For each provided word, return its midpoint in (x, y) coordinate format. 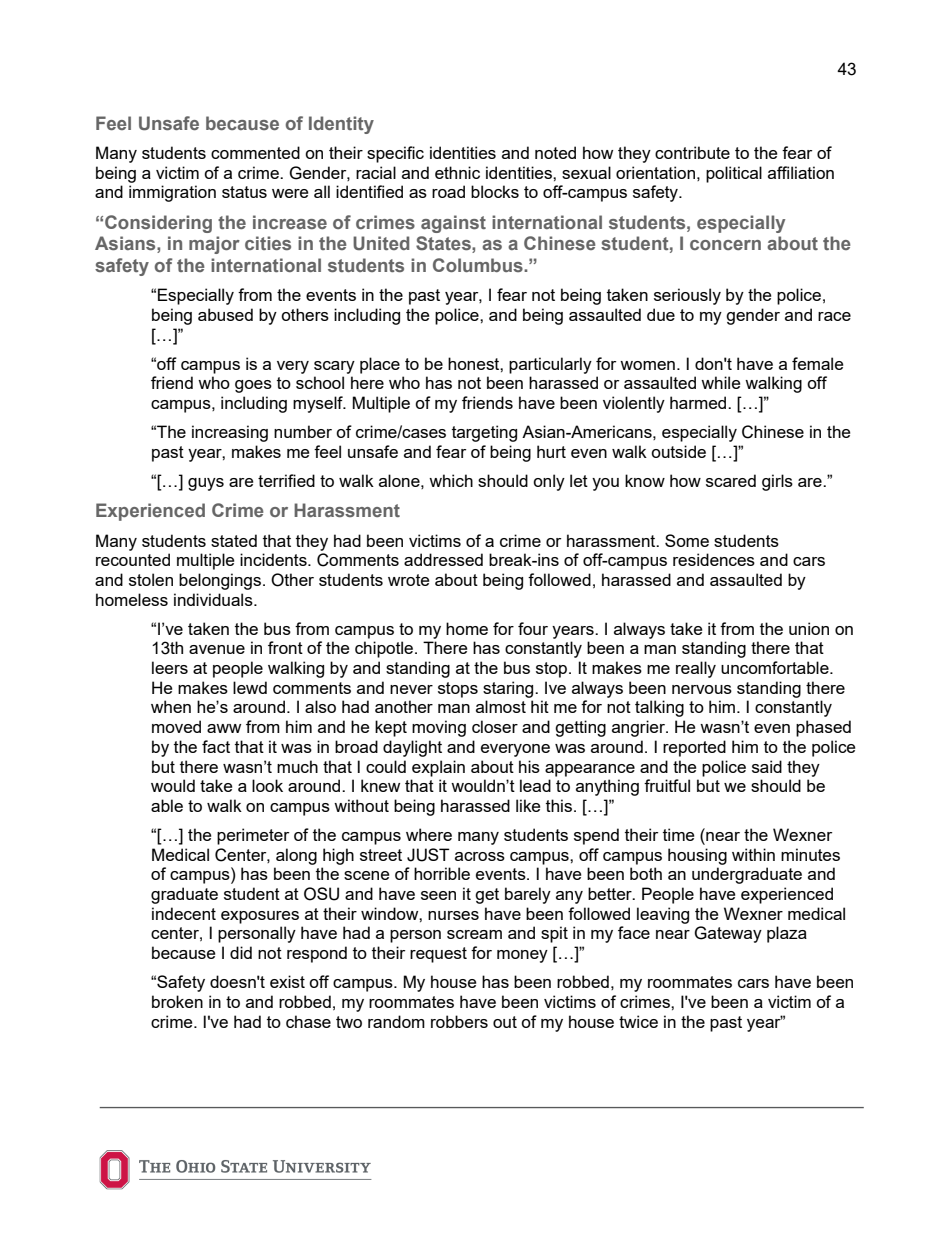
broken (177, 1001)
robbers (459, 1021)
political (734, 174)
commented (255, 152)
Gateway (728, 934)
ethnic (457, 172)
